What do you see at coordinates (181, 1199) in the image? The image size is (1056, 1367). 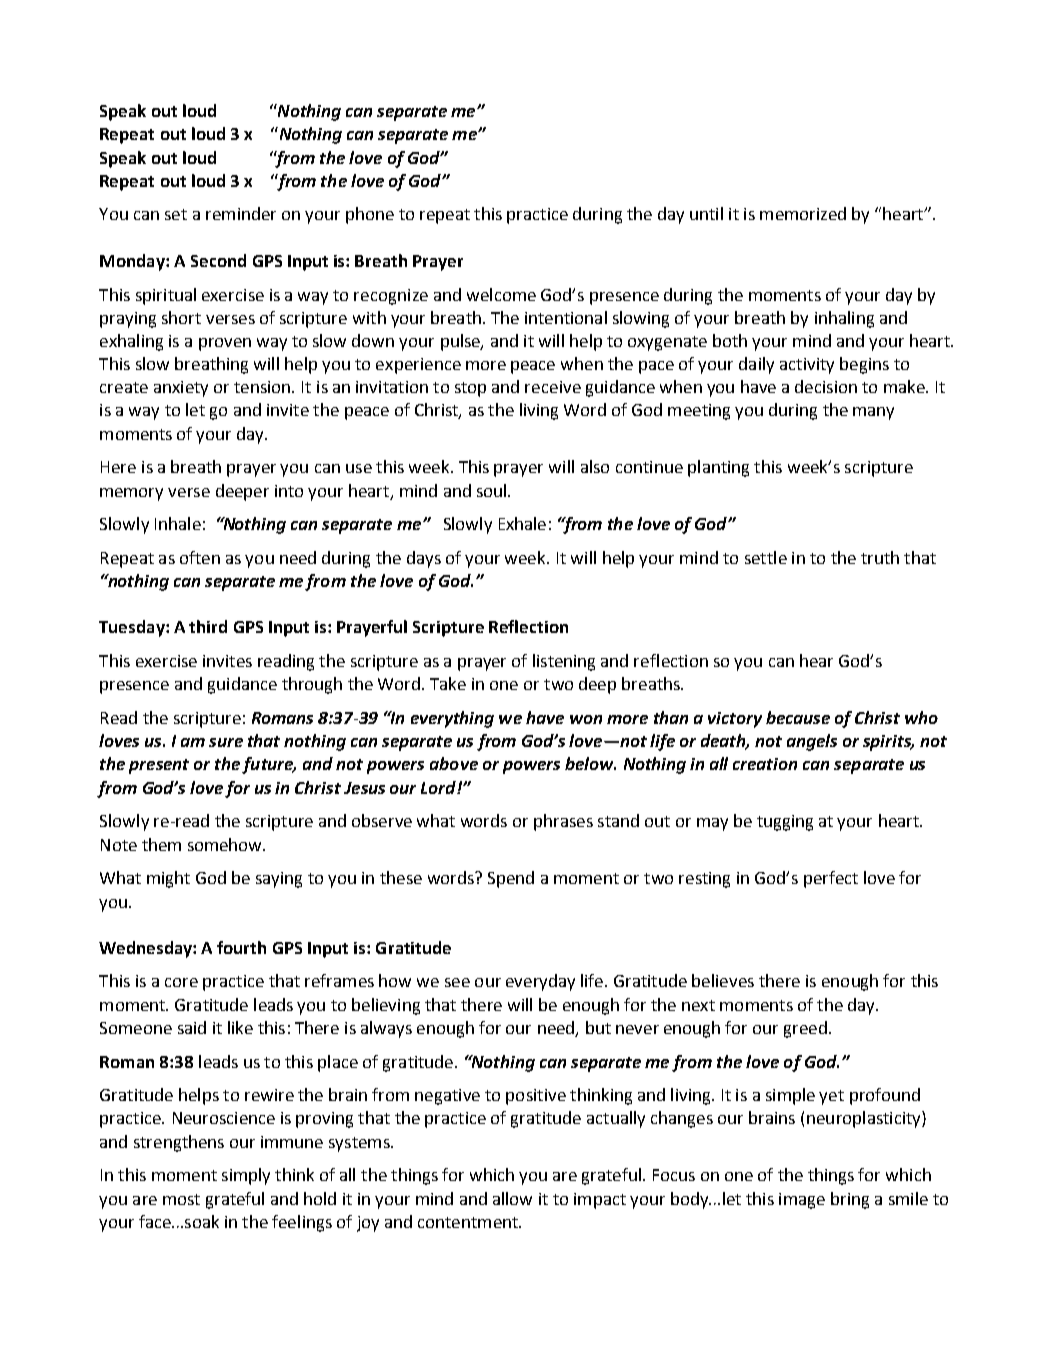 I see `most` at bounding box center [181, 1199].
